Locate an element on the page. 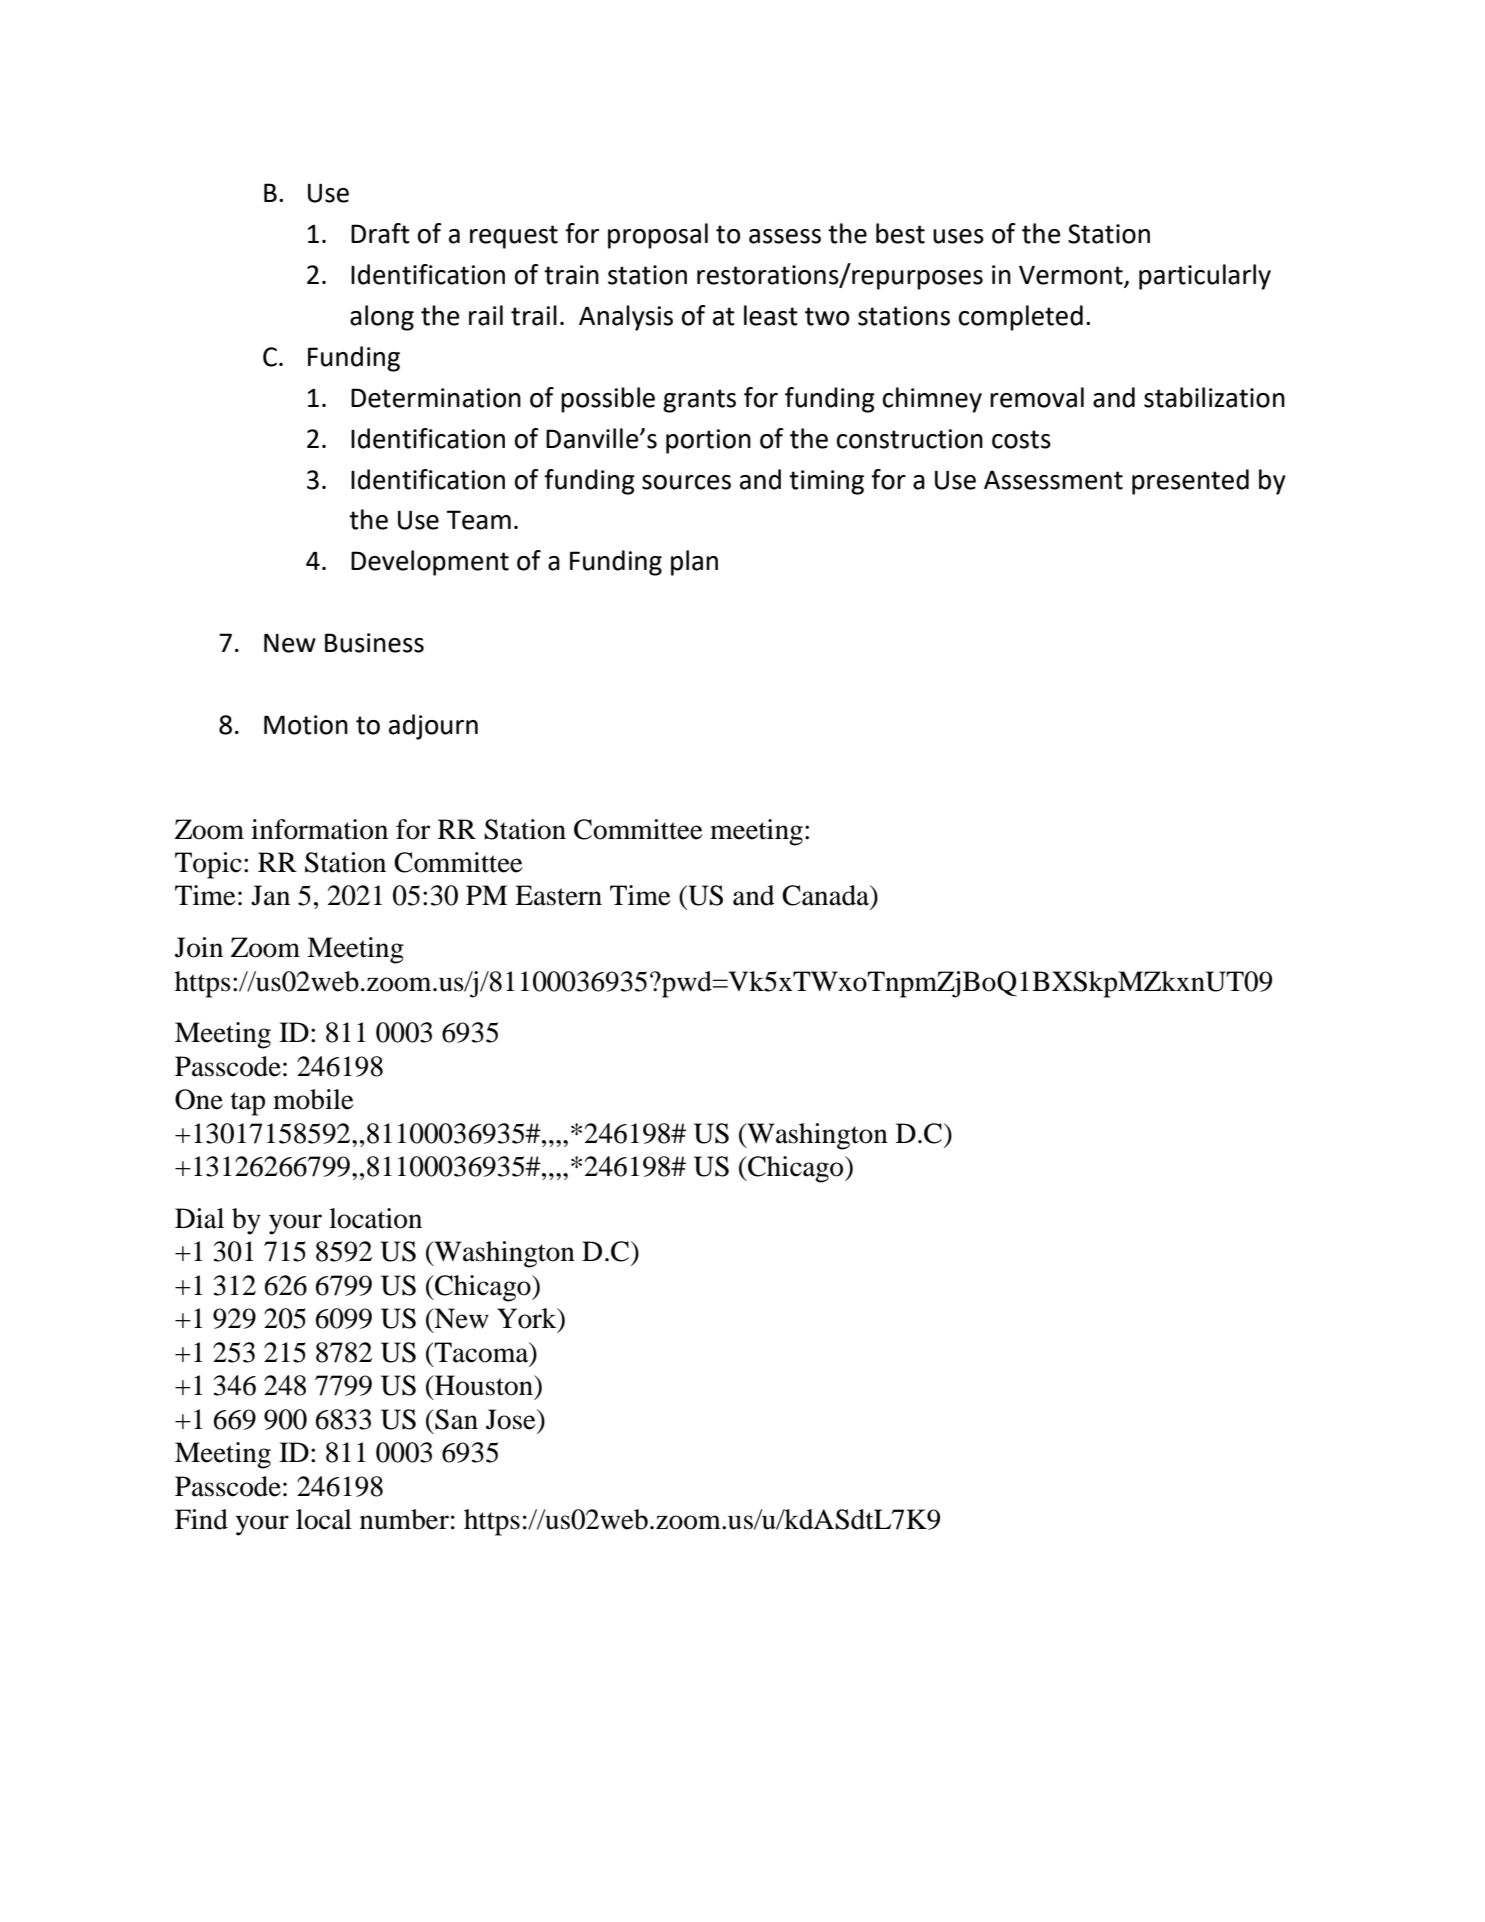 This image has width=1485, height=1922. York is located at coordinates (528, 1318).
